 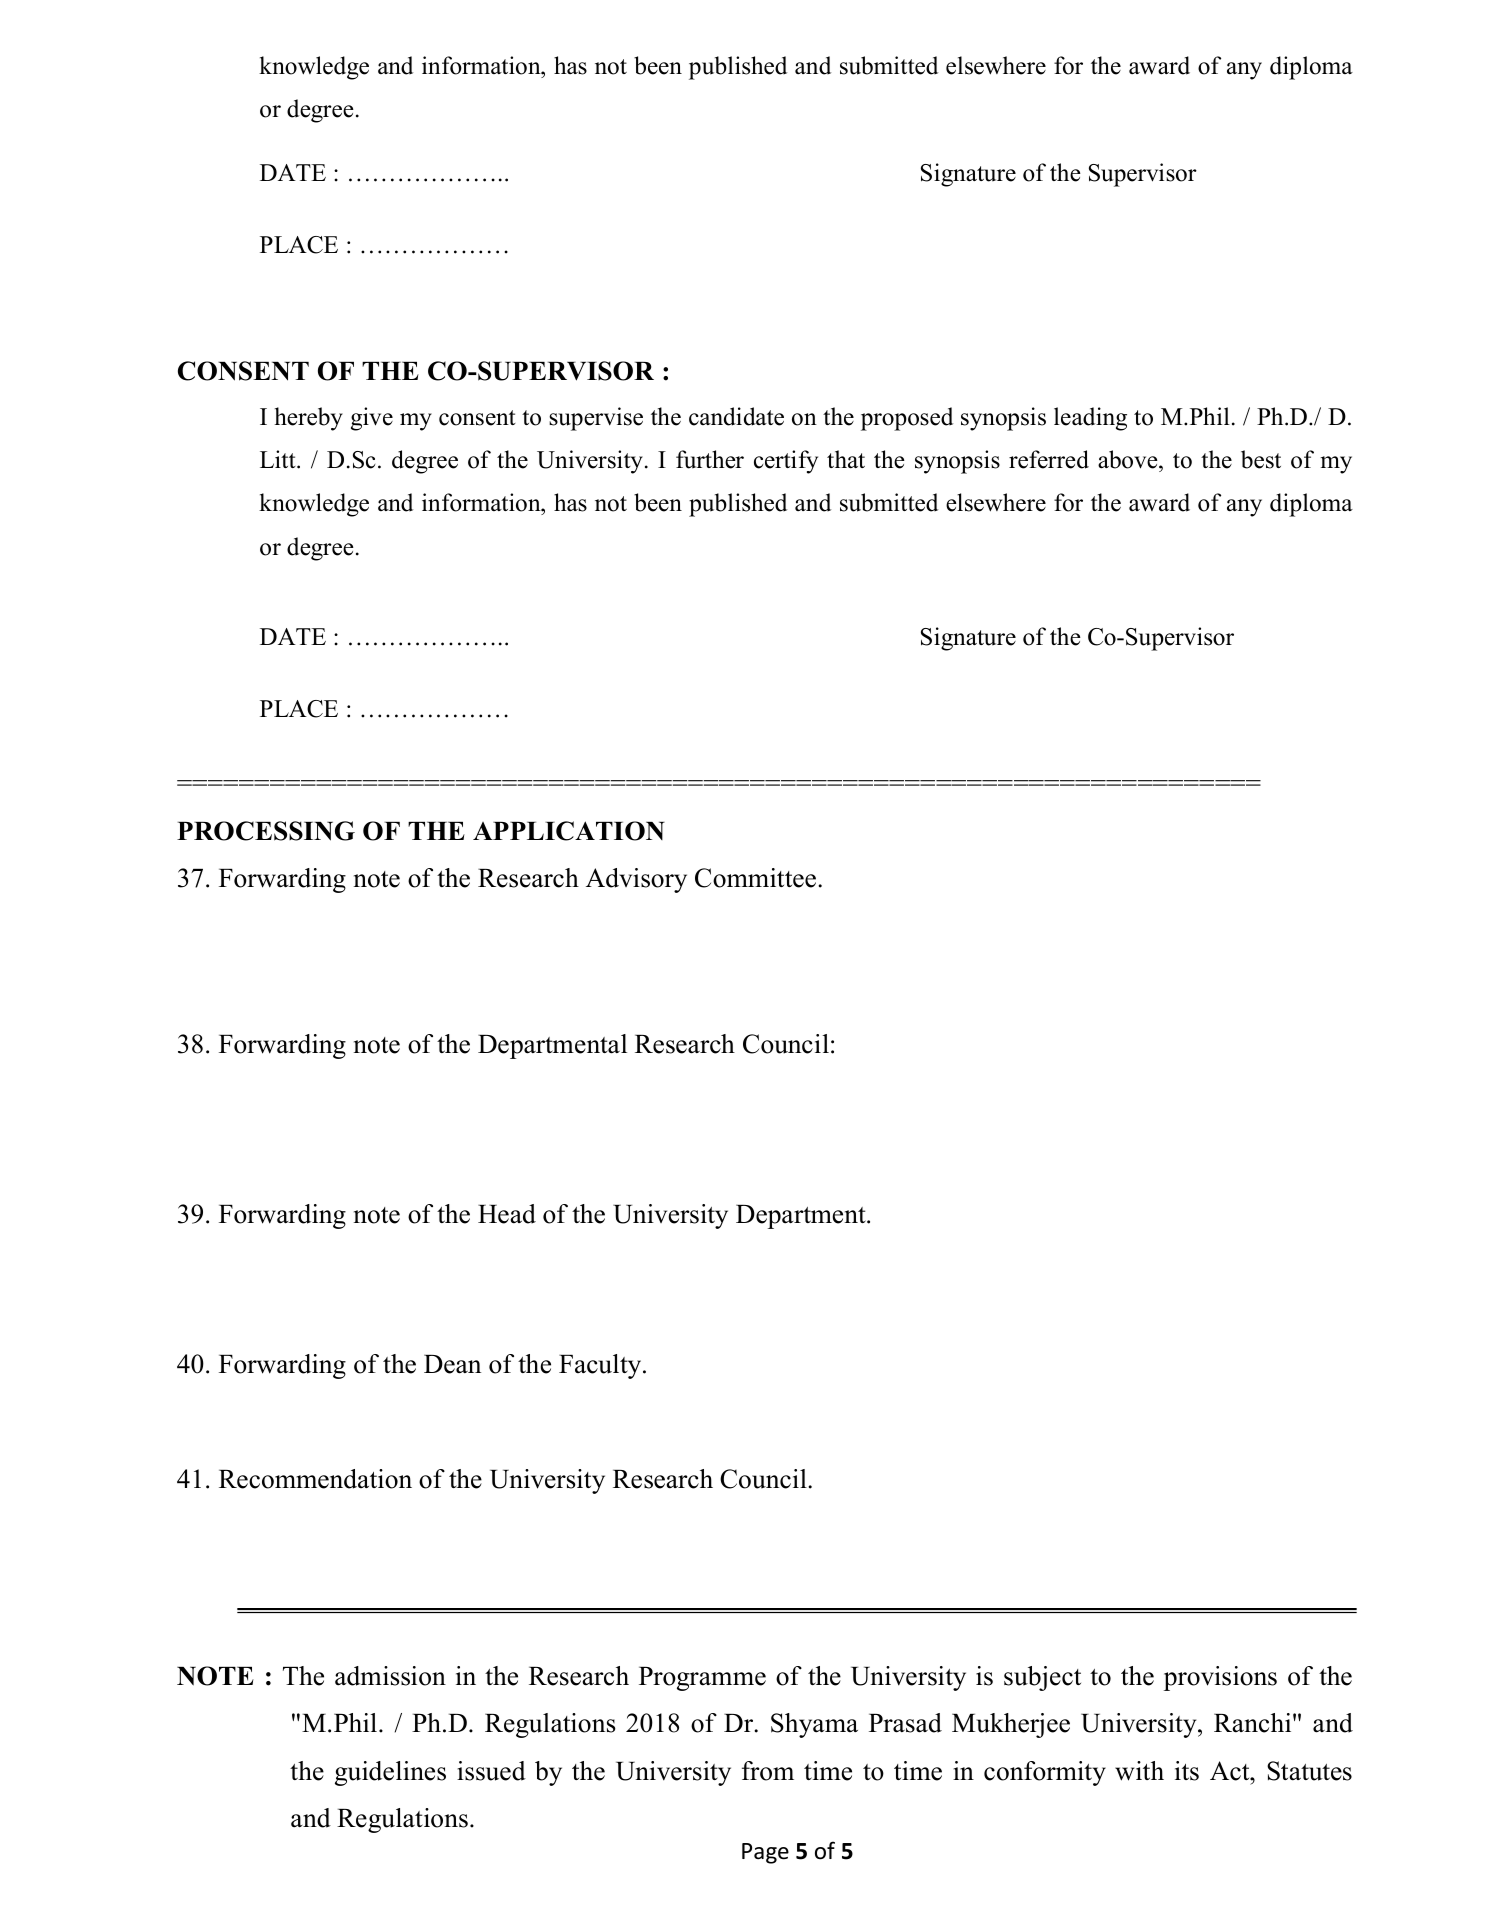 What do you see at coordinates (755, 878) in the page?
I see `Committee` at bounding box center [755, 878].
